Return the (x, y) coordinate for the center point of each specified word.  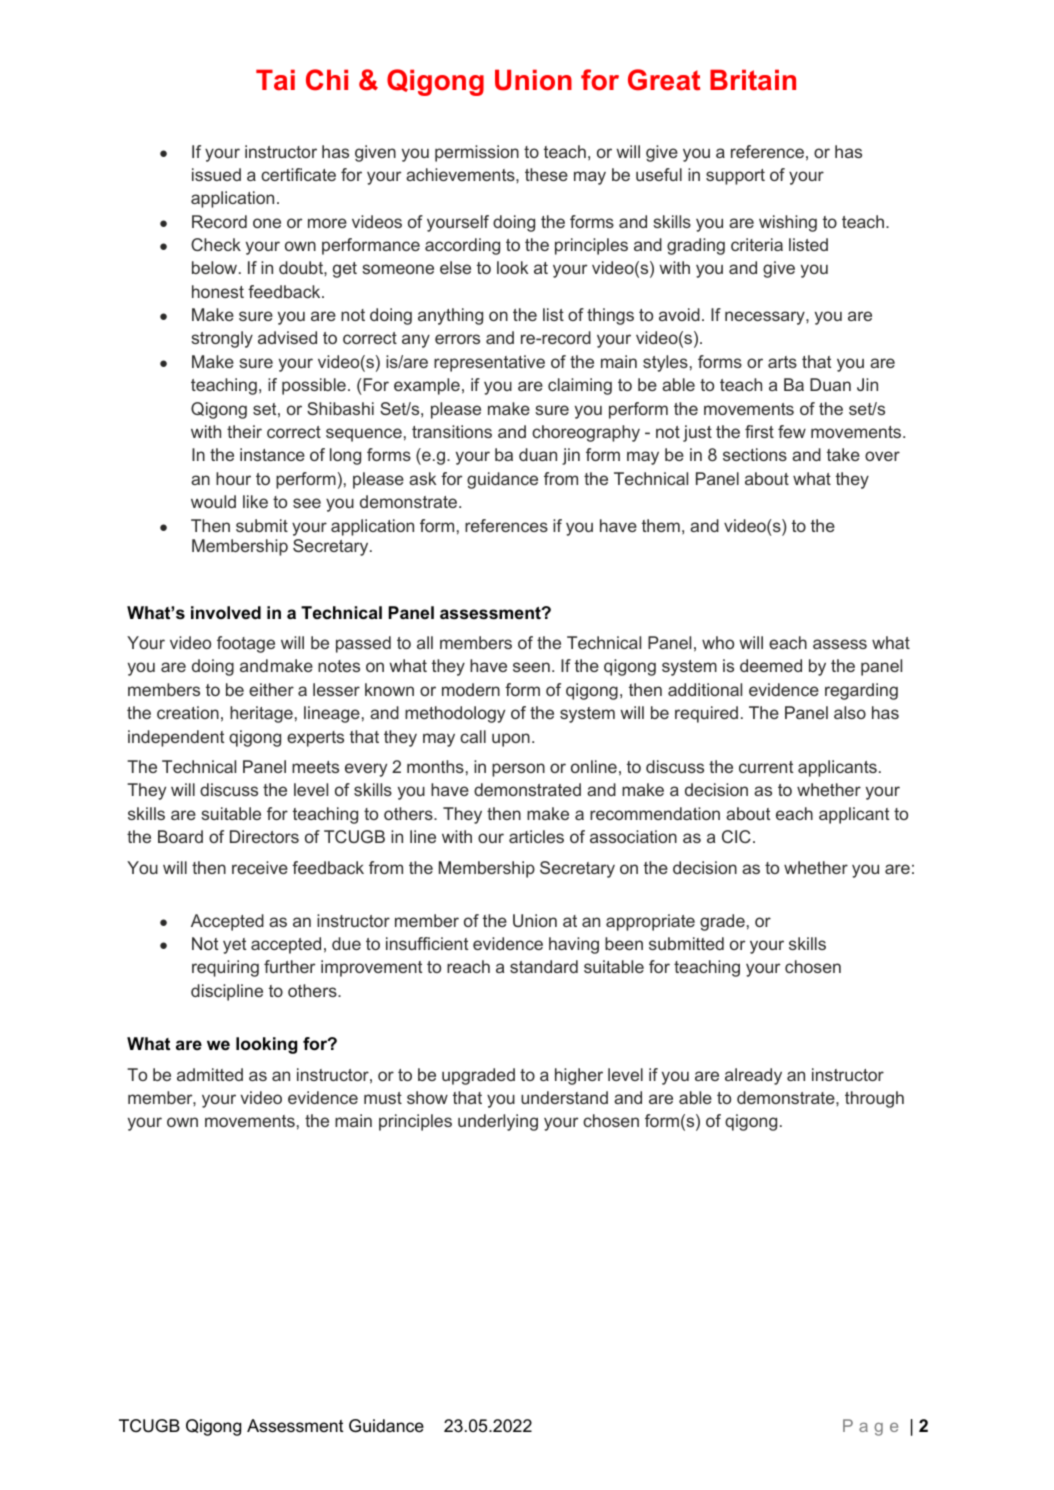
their (244, 431)
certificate (298, 174)
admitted (210, 1074)
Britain (753, 80)
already (753, 1076)
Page (870, 1427)
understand (564, 1097)
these (546, 174)
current (766, 767)
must (383, 1098)
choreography (586, 433)
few (792, 431)
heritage (261, 714)
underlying (498, 1122)
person (518, 770)
